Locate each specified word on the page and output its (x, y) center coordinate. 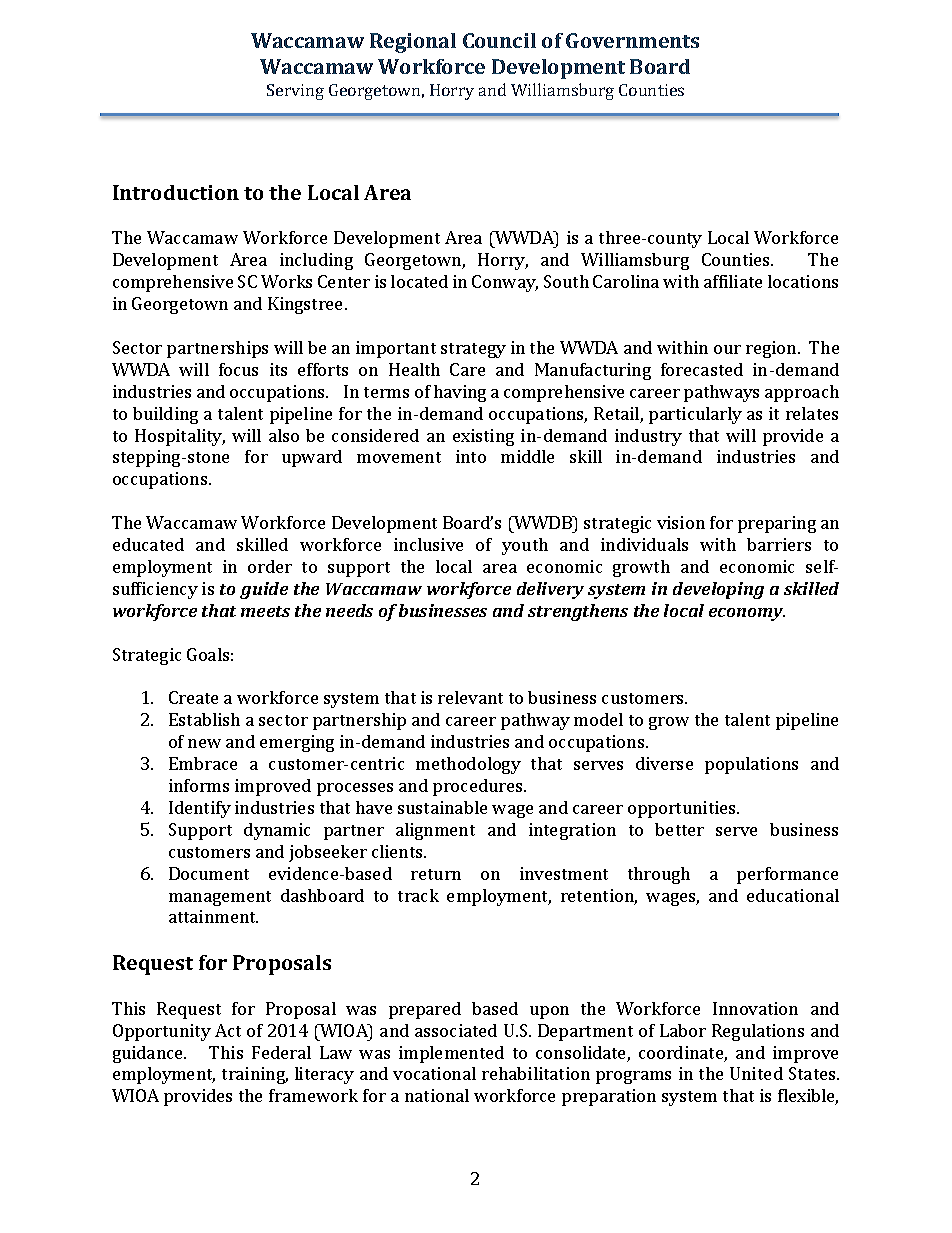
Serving (295, 92)
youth (525, 546)
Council (499, 40)
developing (718, 590)
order (270, 566)
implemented (451, 1054)
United (756, 1073)
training (255, 1075)
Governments (632, 40)
